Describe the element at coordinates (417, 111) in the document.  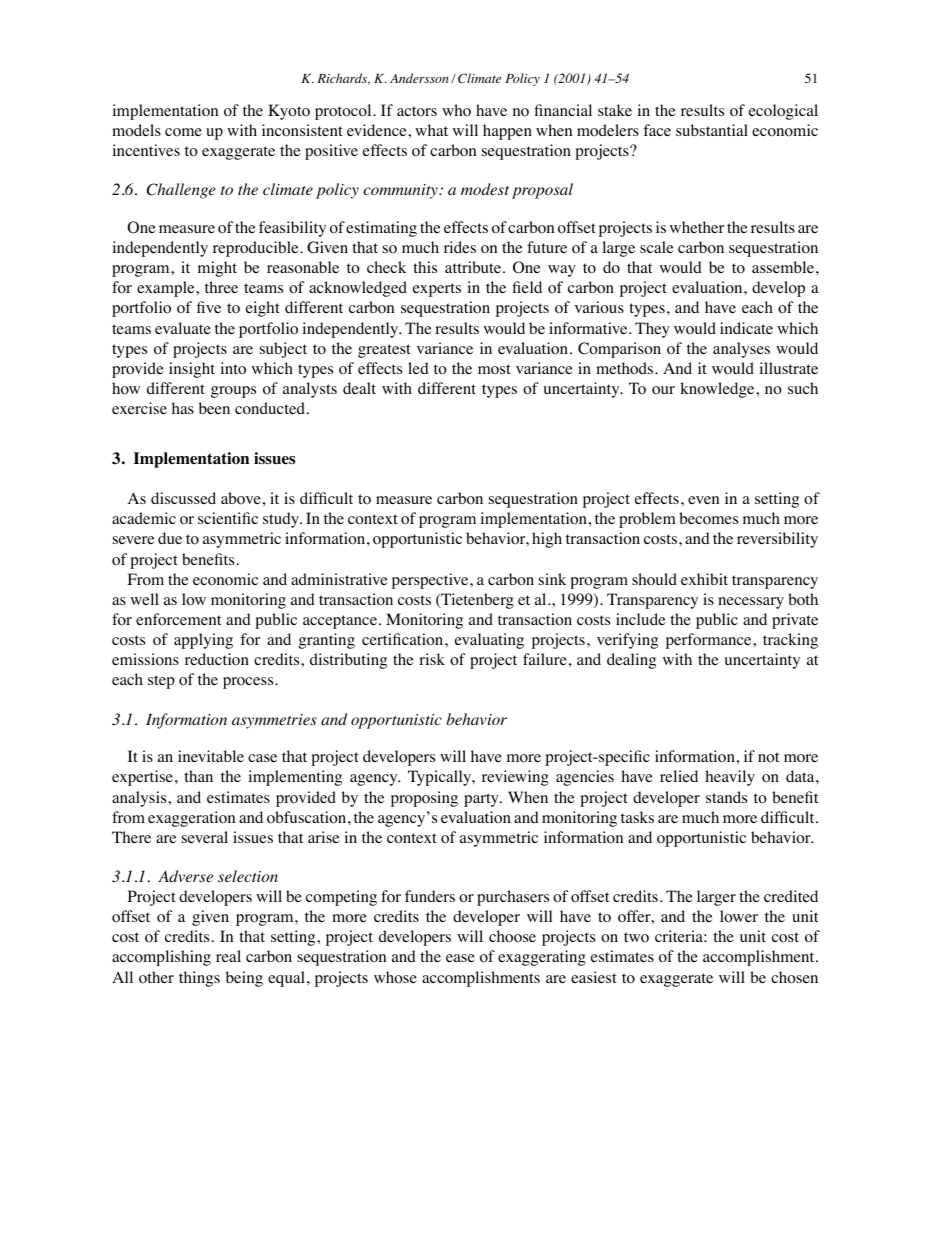
I see `actors` at that location.
